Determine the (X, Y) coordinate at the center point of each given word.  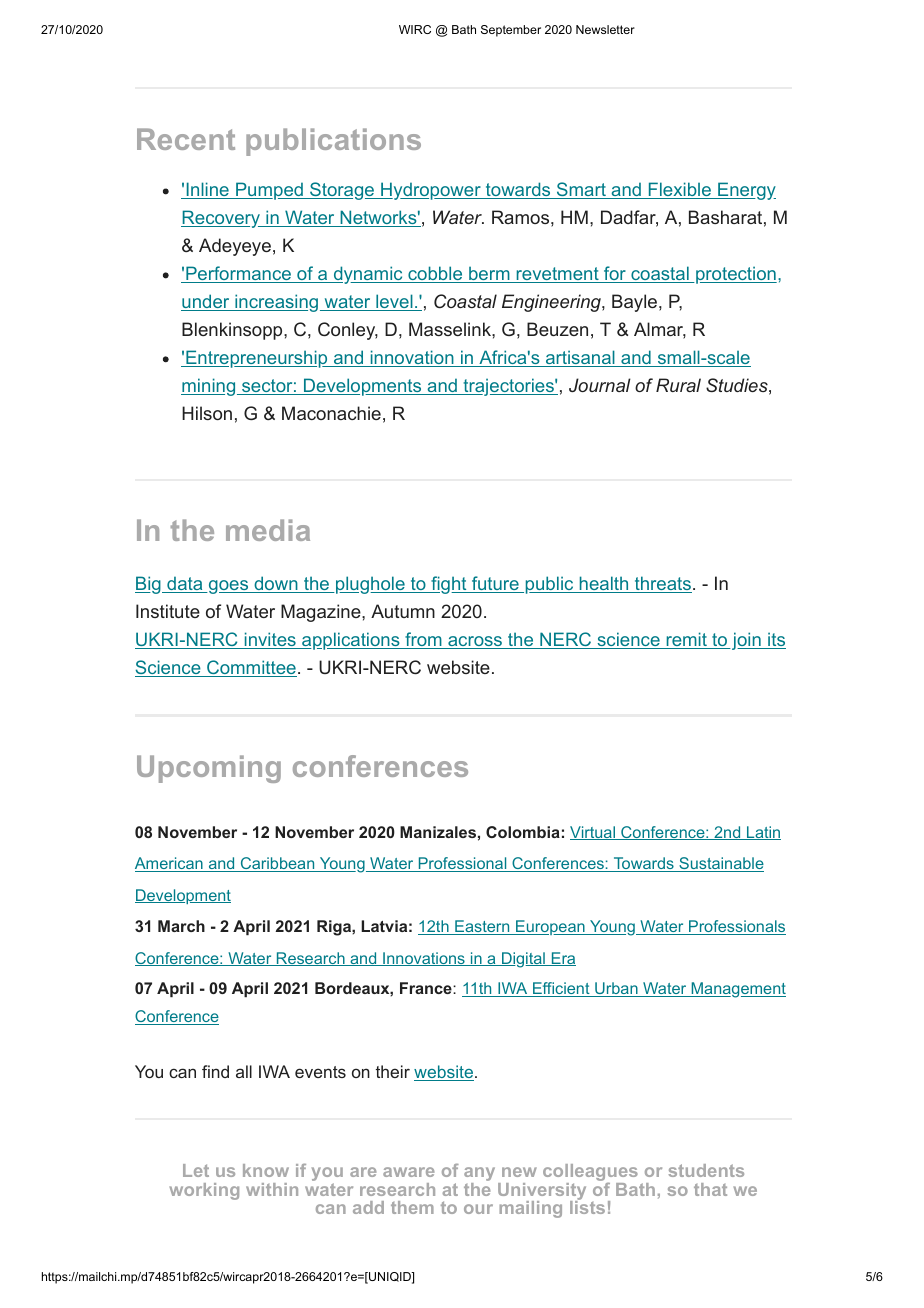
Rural (678, 385)
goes (228, 587)
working (204, 1191)
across (475, 642)
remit (686, 640)
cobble (435, 274)
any (479, 1175)
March (181, 926)
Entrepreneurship (257, 359)
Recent (186, 139)
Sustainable (720, 864)
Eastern (482, 927)
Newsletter (605, 29)
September (511, 31)
